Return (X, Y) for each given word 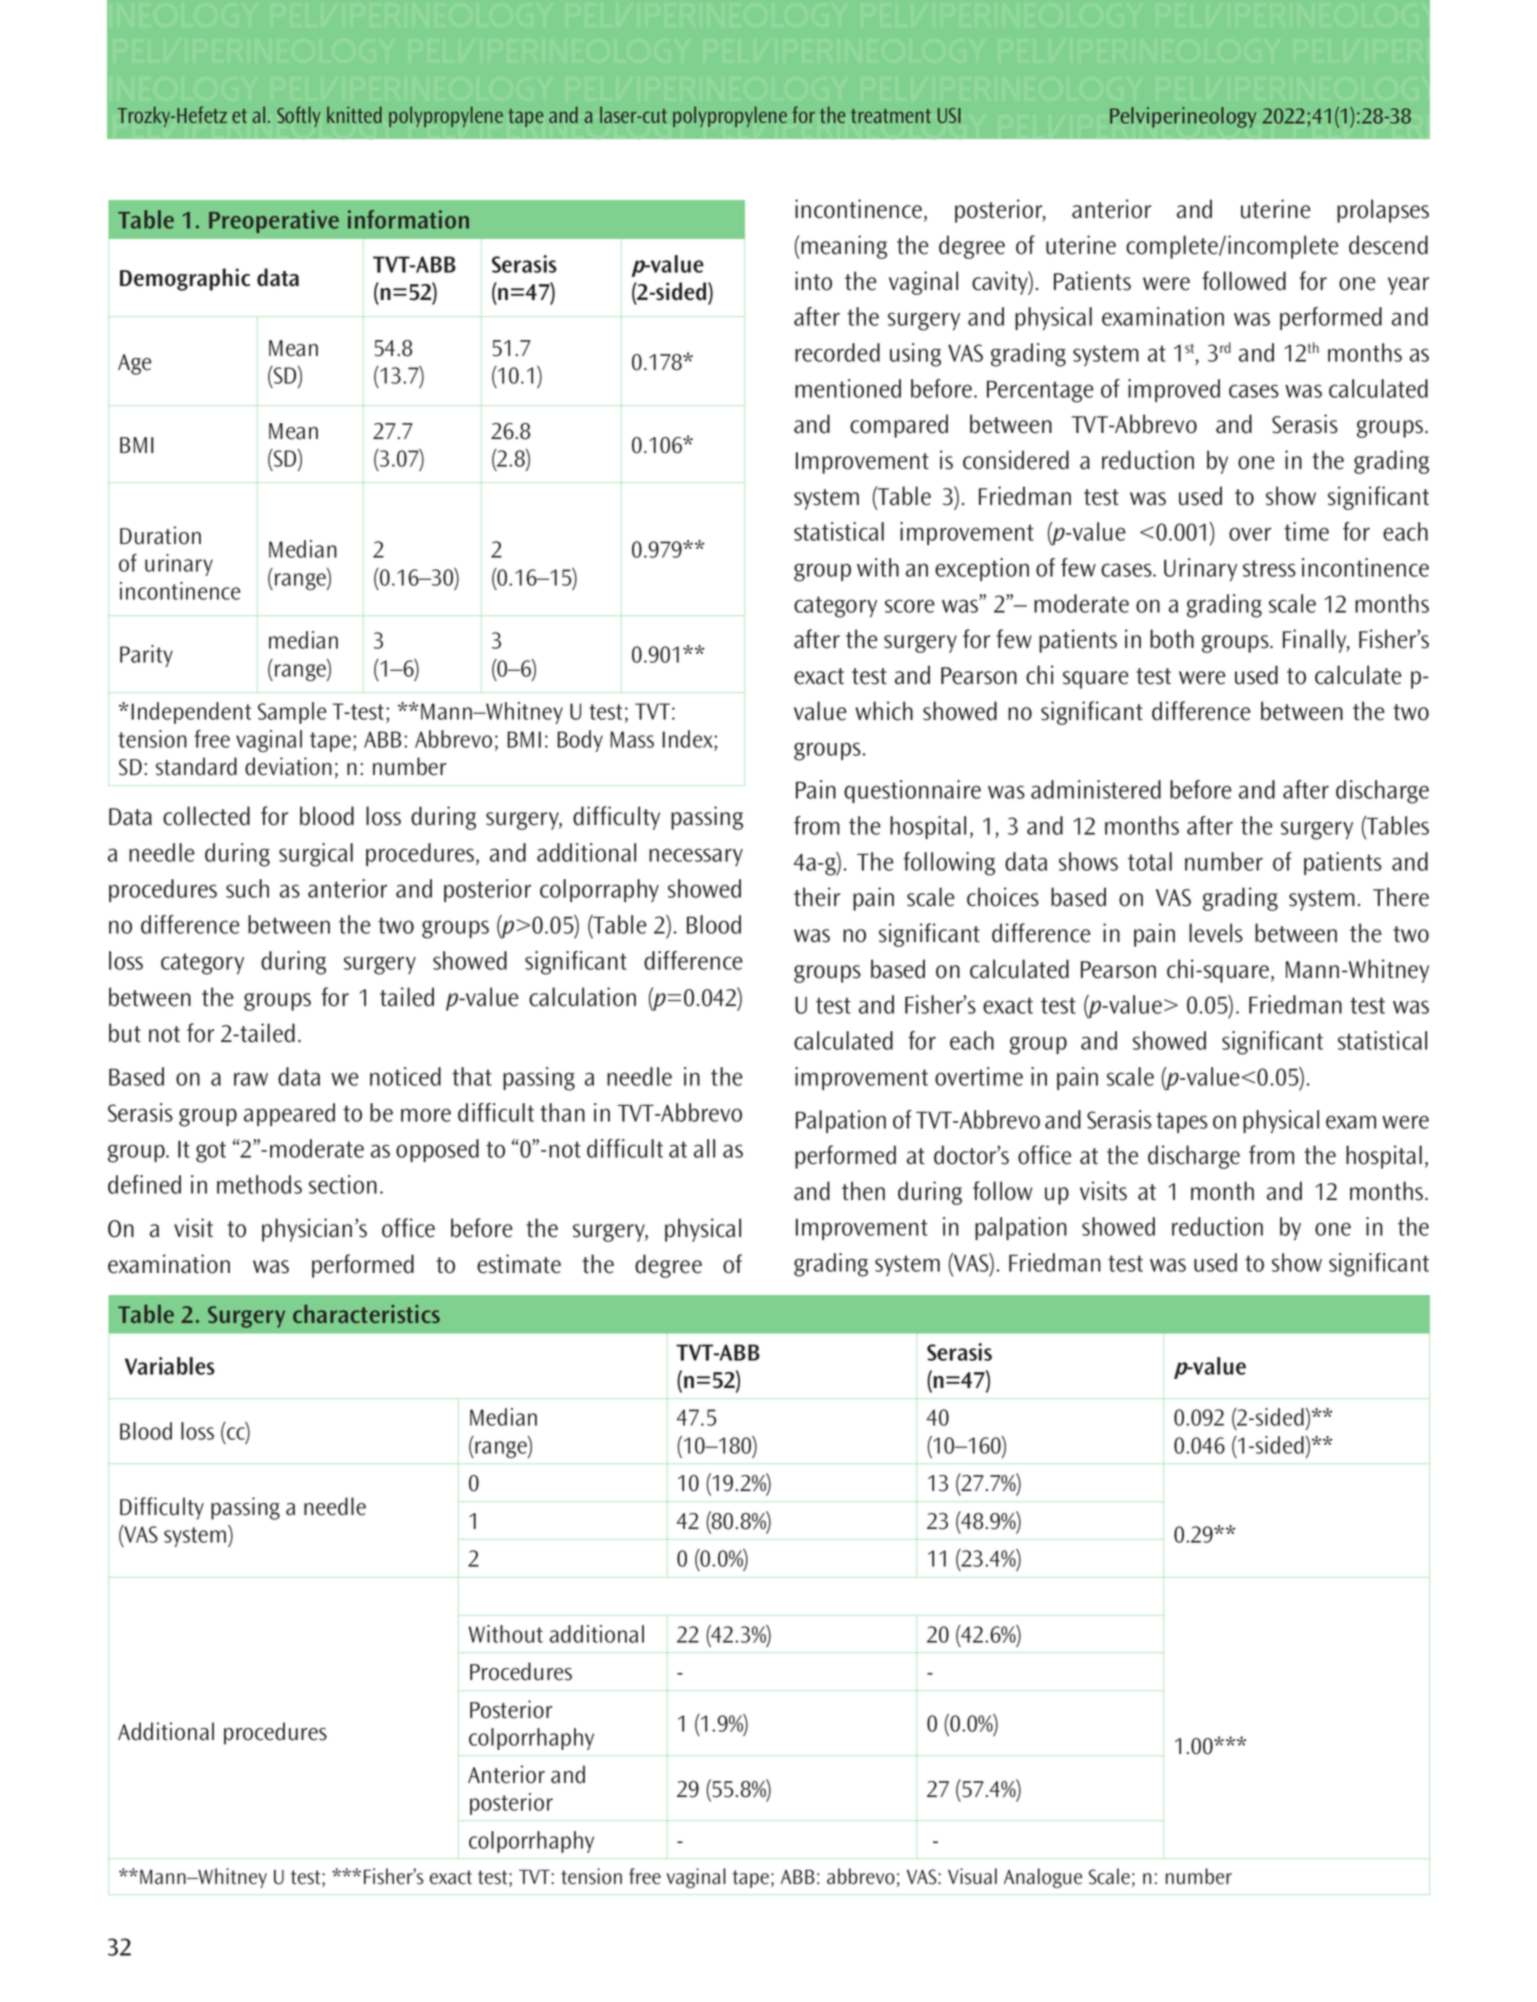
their (817, 897)
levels (1216, 933)
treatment (891, 116)
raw (251, 1079)
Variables (170, 1366)
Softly (298, 116)
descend (1388, 245)
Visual (972, 1876)
